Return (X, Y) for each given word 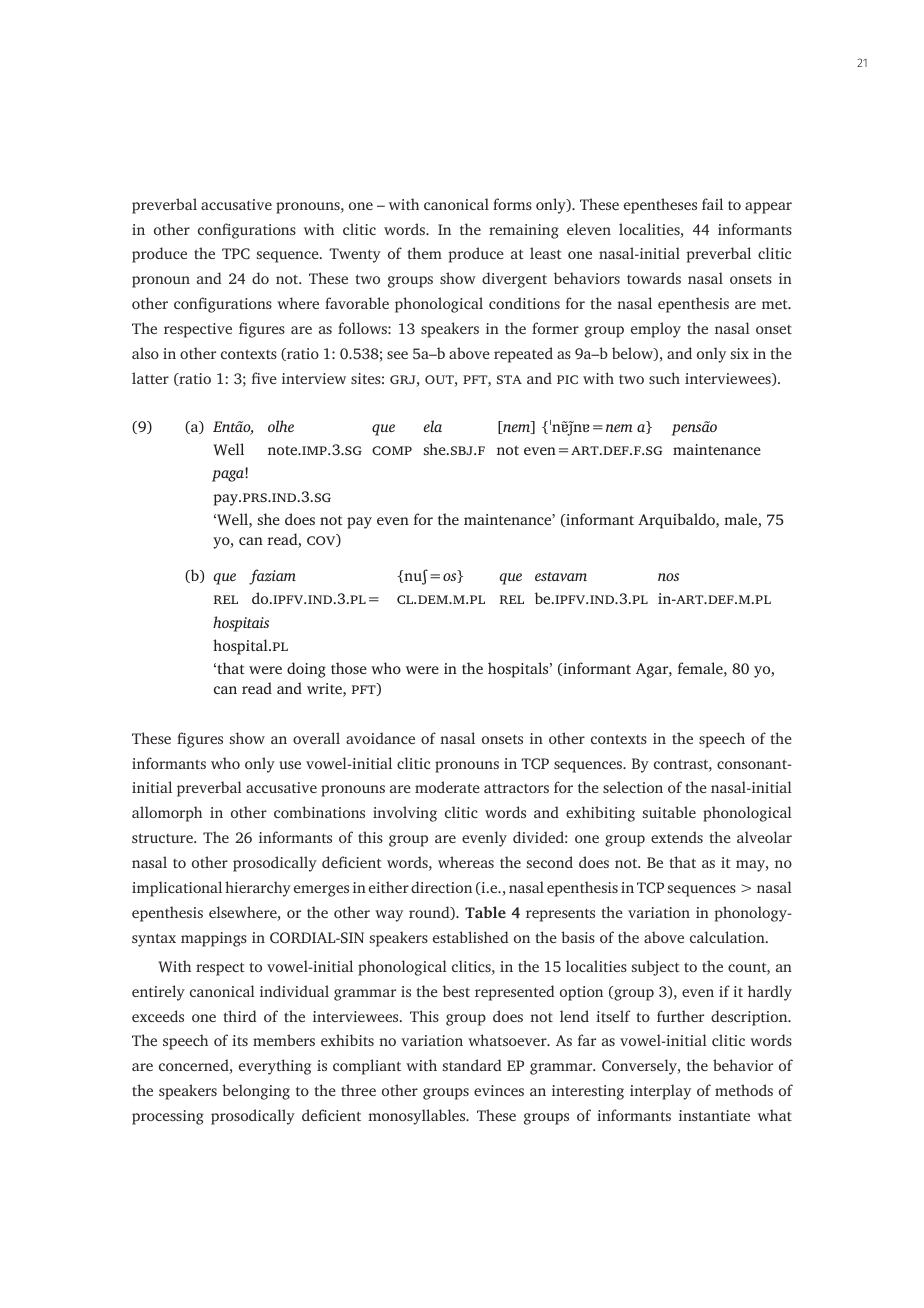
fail (712, 204)
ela (432, 426)
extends (677, 837)
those (349, 668)
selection (633, 787)
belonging (256, 1092)
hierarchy (258, 889)
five (264, 378)
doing (306, 670)
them (425, 253)
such (664, 378)
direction (441, 887)
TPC (236, 254)
